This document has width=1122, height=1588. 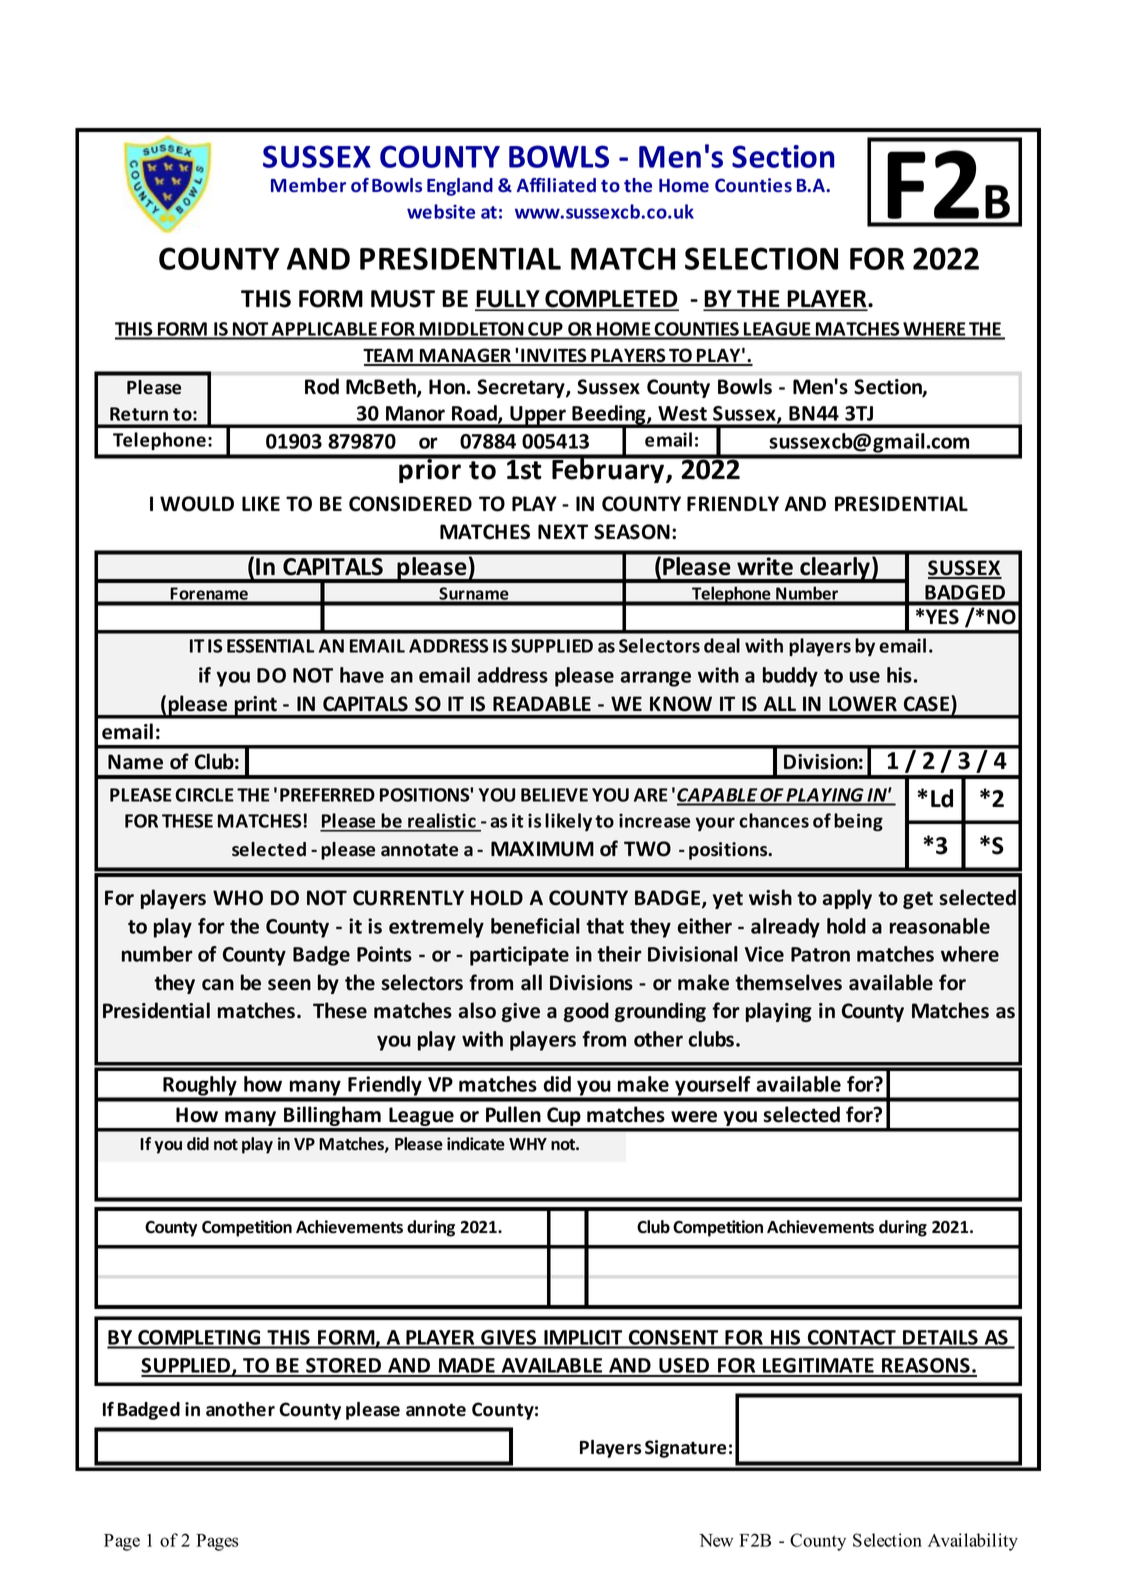 What do you see at coordinates (694, 1117) in the document?
I see `were` at bounding box center [694, 1117].
